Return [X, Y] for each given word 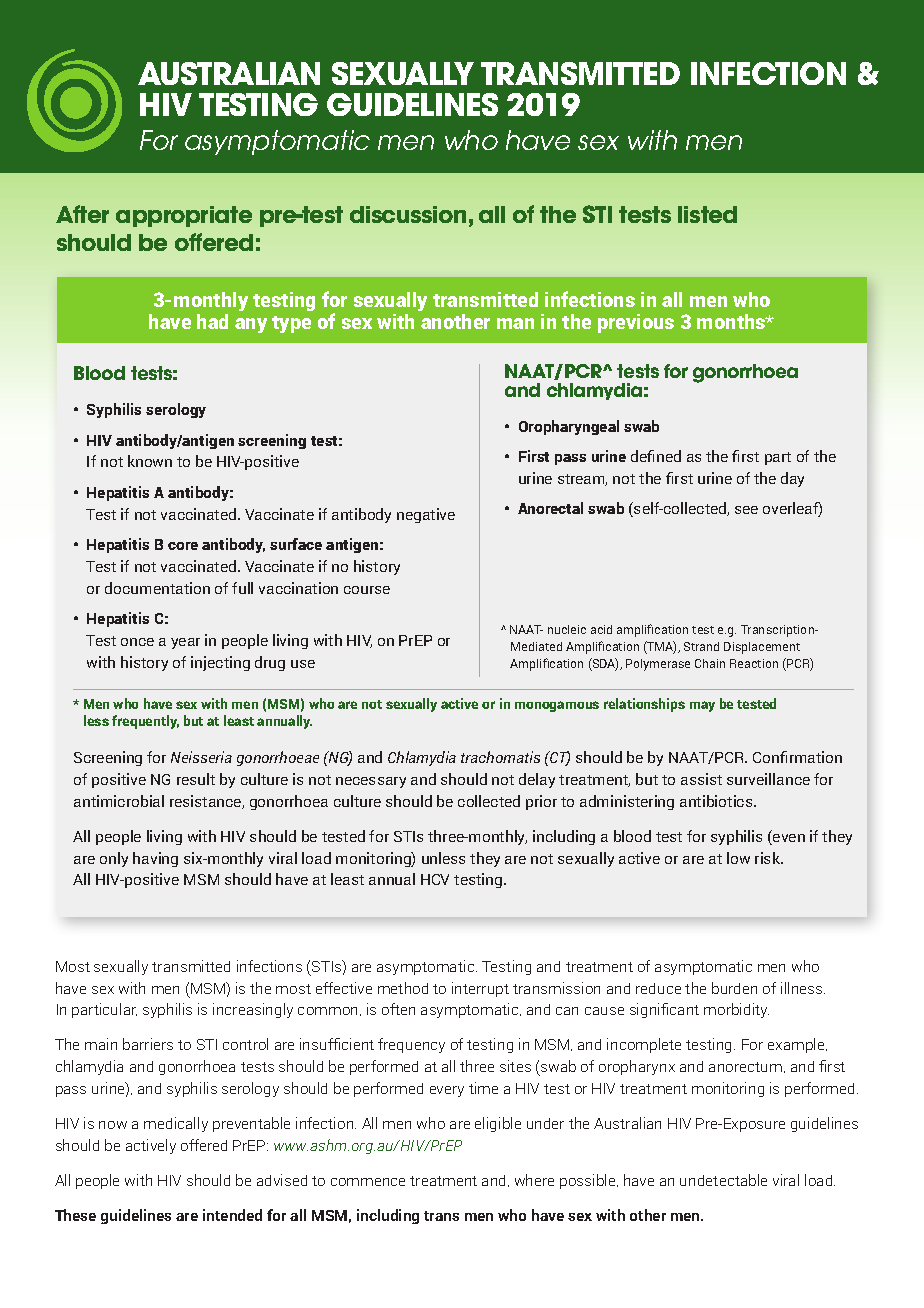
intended [232, 1215]
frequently [145, 722]
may [702, 706]
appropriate [184, 216]
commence [368, 1182]
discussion [408, 214]
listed [707, 214]
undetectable [723, 1180]
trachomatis [500, 757]
